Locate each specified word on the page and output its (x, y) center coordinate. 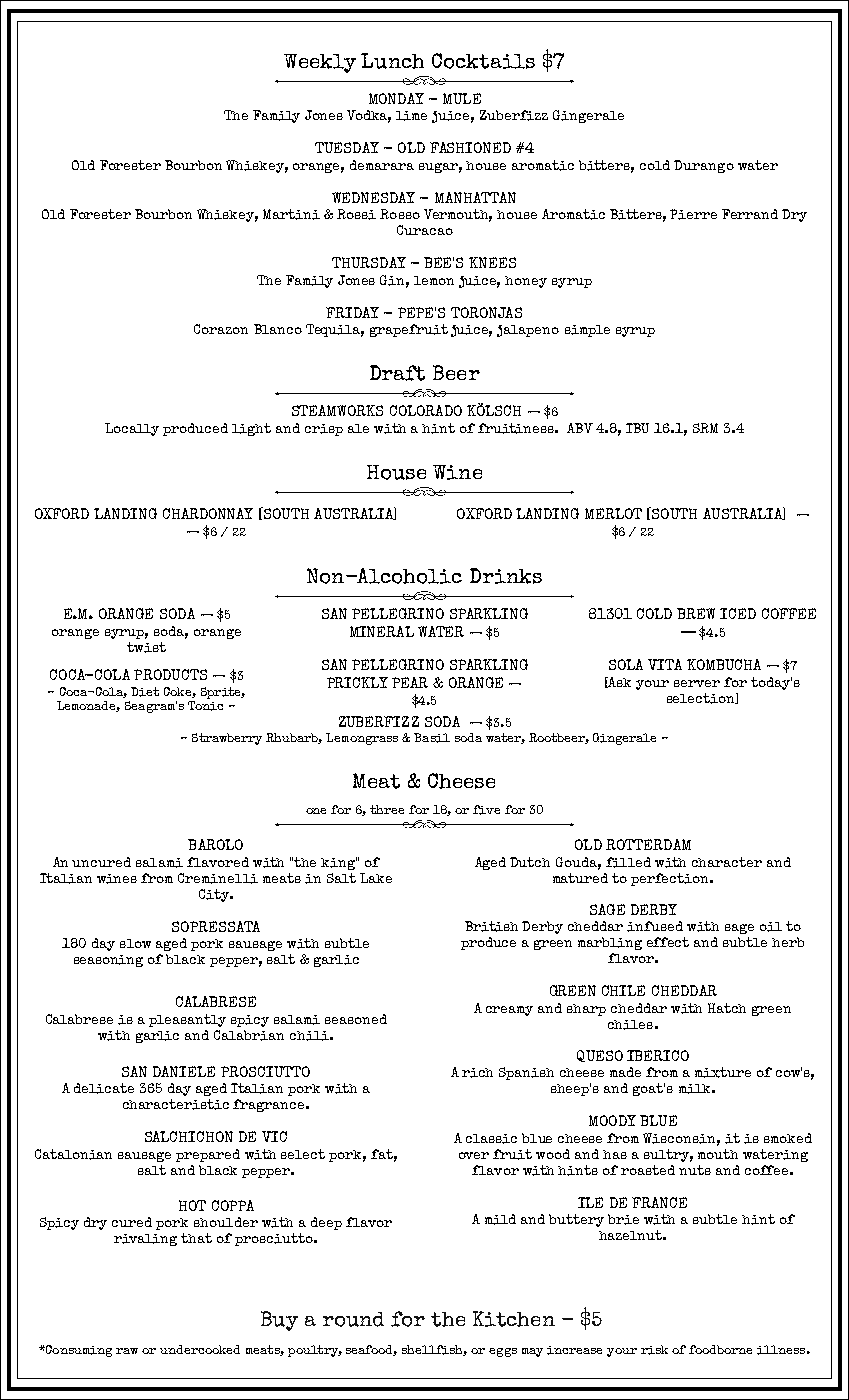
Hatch (727, 1008)
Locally (132, 429)
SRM (705, 428)
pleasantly (187, 1020)
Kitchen (514, 1319)
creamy (509, 1011)
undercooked (200, 1349)
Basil (432, 738)
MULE (462, 98)
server (697, 683)
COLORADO (426, 410)
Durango (704, 166)
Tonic (205, 706)
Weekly (320, 63)
